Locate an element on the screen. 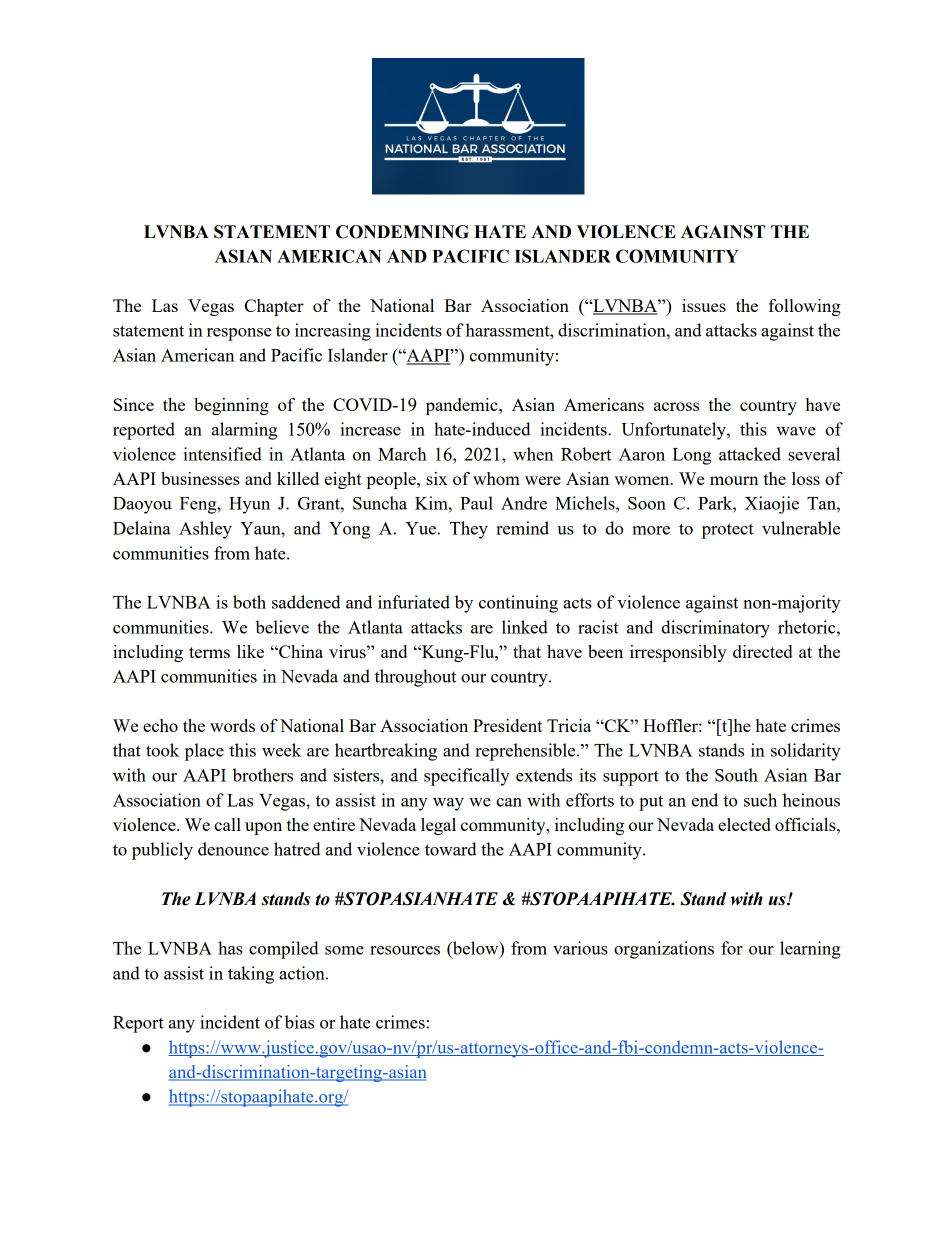  protect is located at coordinates (728, 531).
